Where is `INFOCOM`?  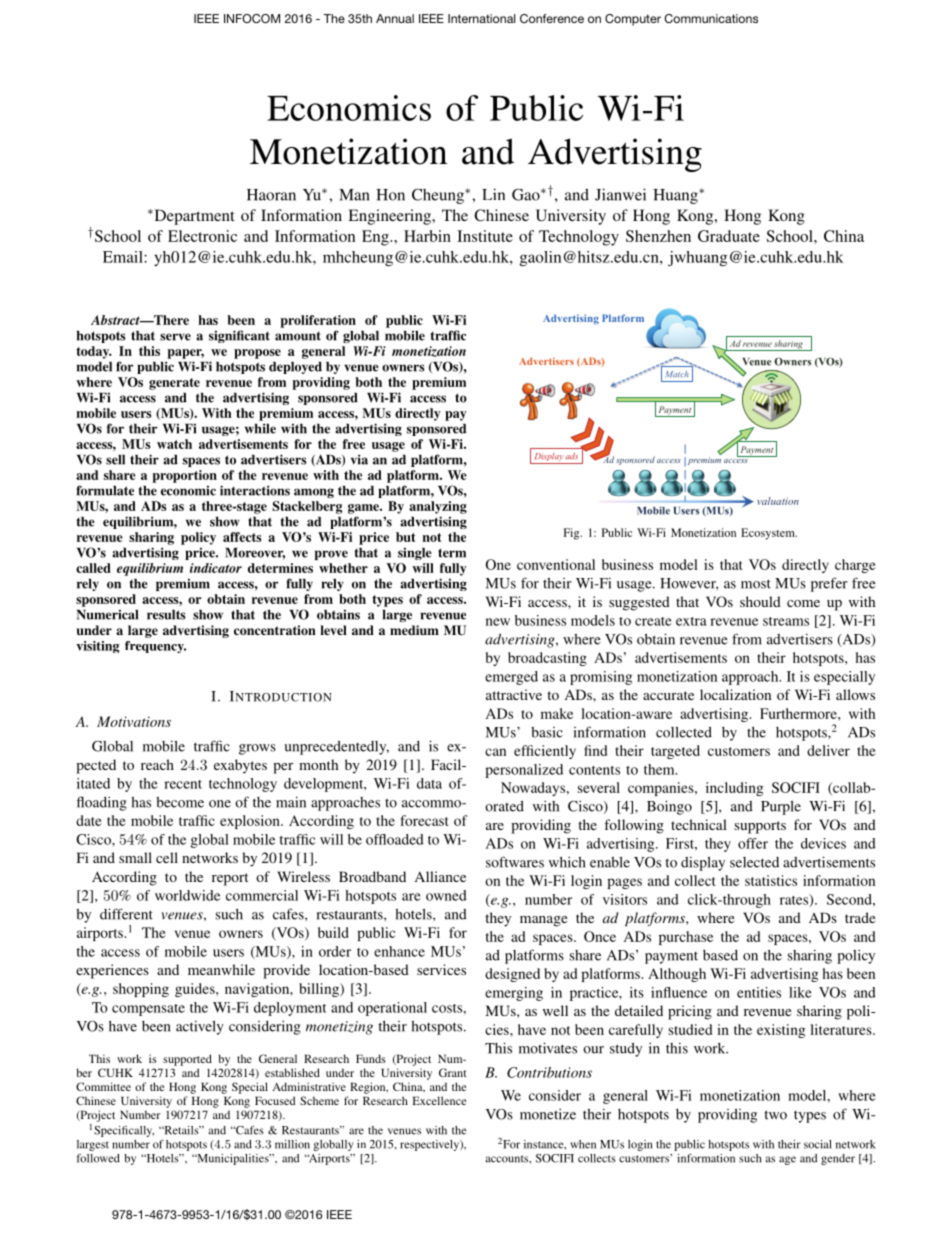
INFOCOM is located at coordinates (252, 18).
